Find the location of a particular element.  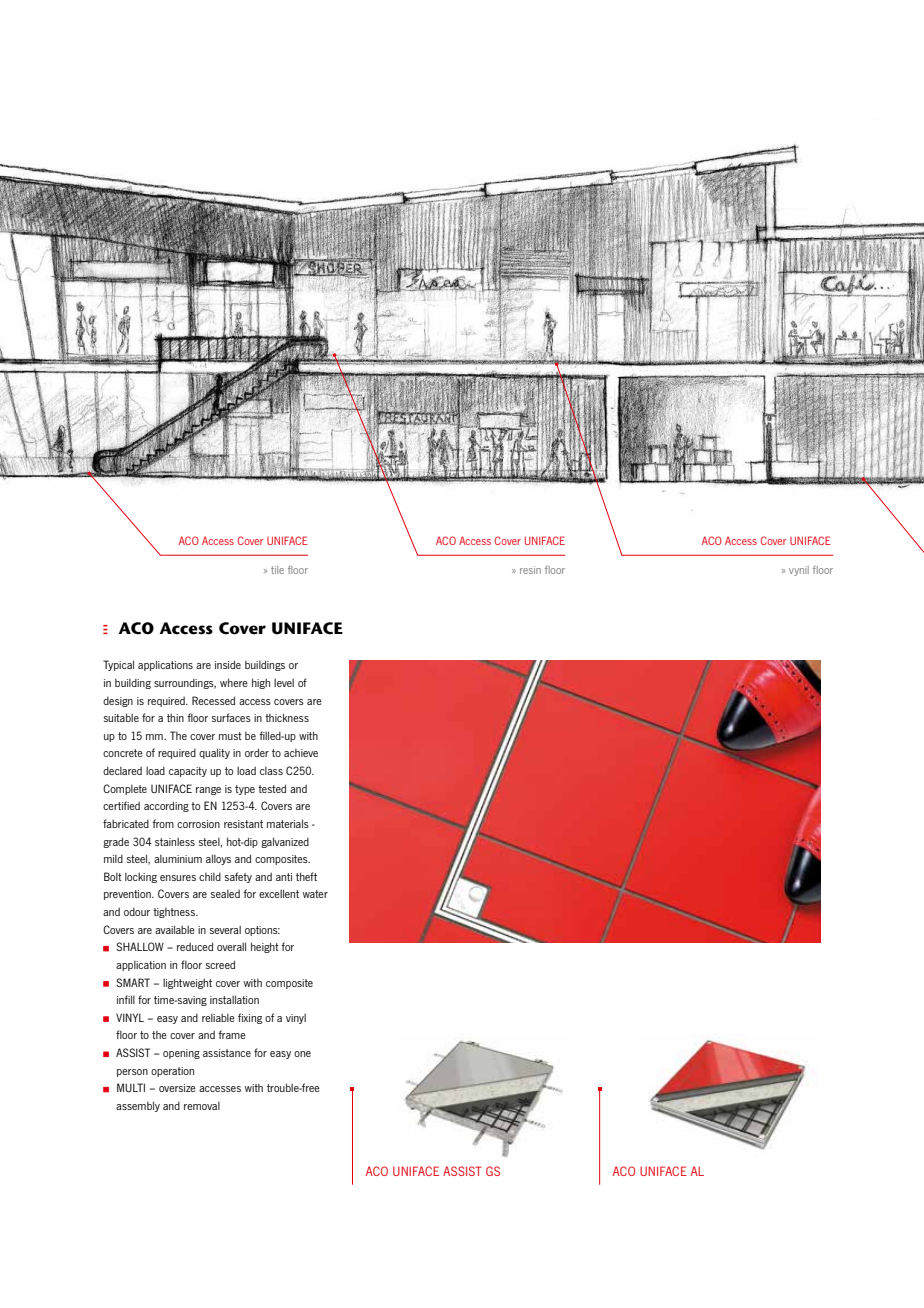

one is located at coordinates (302, 1054).
